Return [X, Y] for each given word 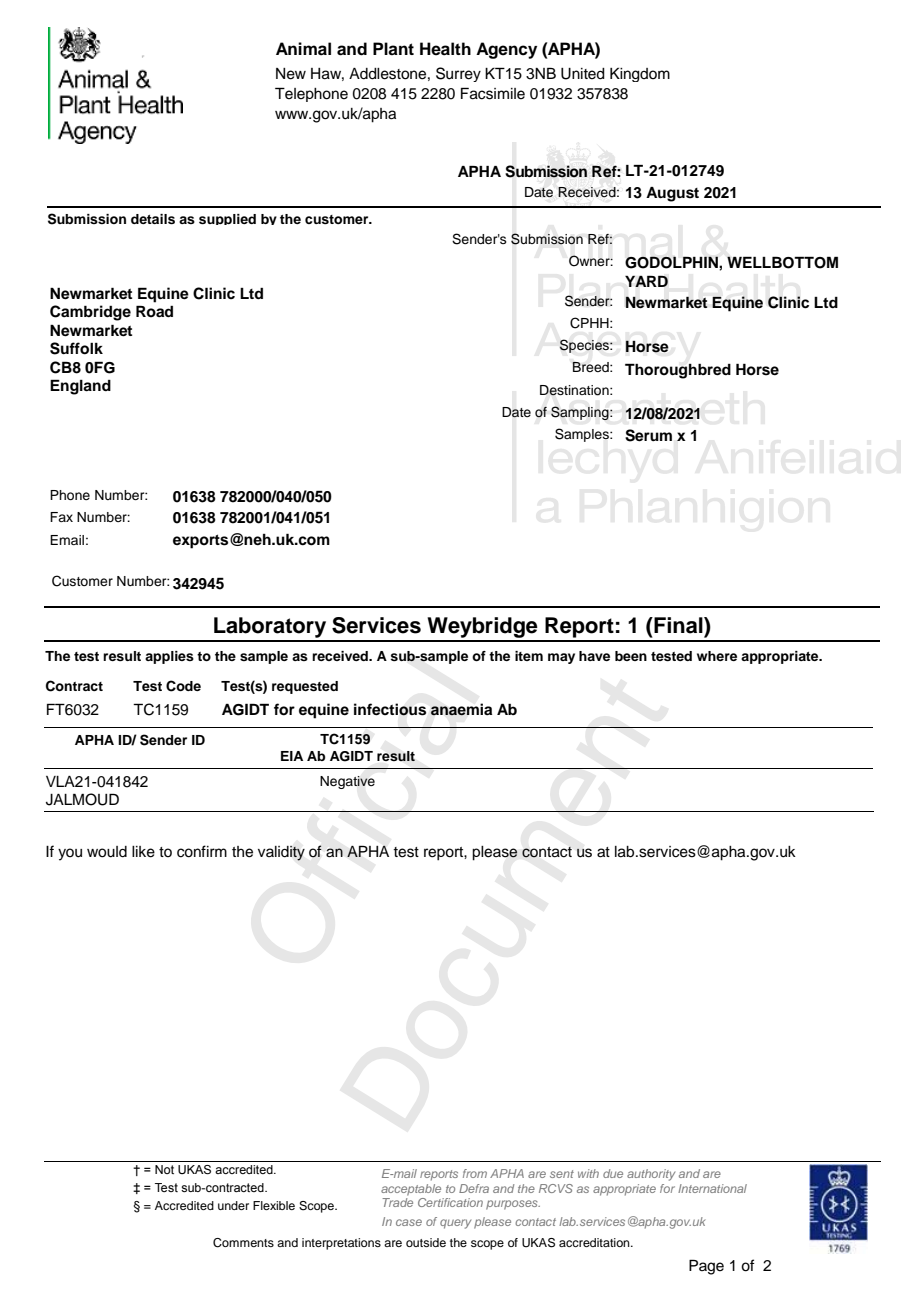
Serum [648, 435]
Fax [61, 517]
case [409, 1222]
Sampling [581, 413]
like [143, 852]
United [583, 74]
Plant [393, 48]
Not [164, 1169]
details [153, 219]
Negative [347, 782]
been [631, 656]
